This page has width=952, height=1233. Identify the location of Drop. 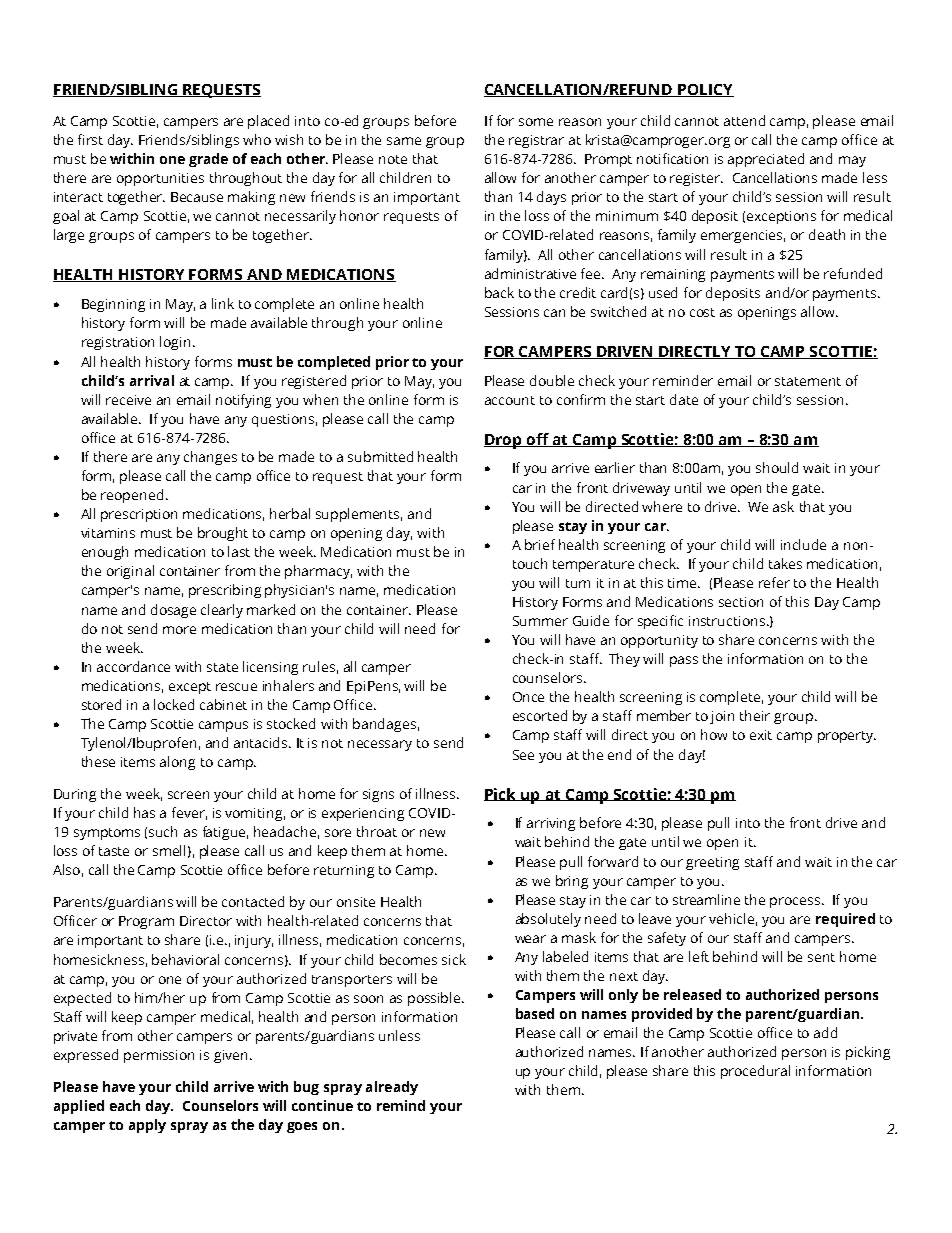
(504, 441).
